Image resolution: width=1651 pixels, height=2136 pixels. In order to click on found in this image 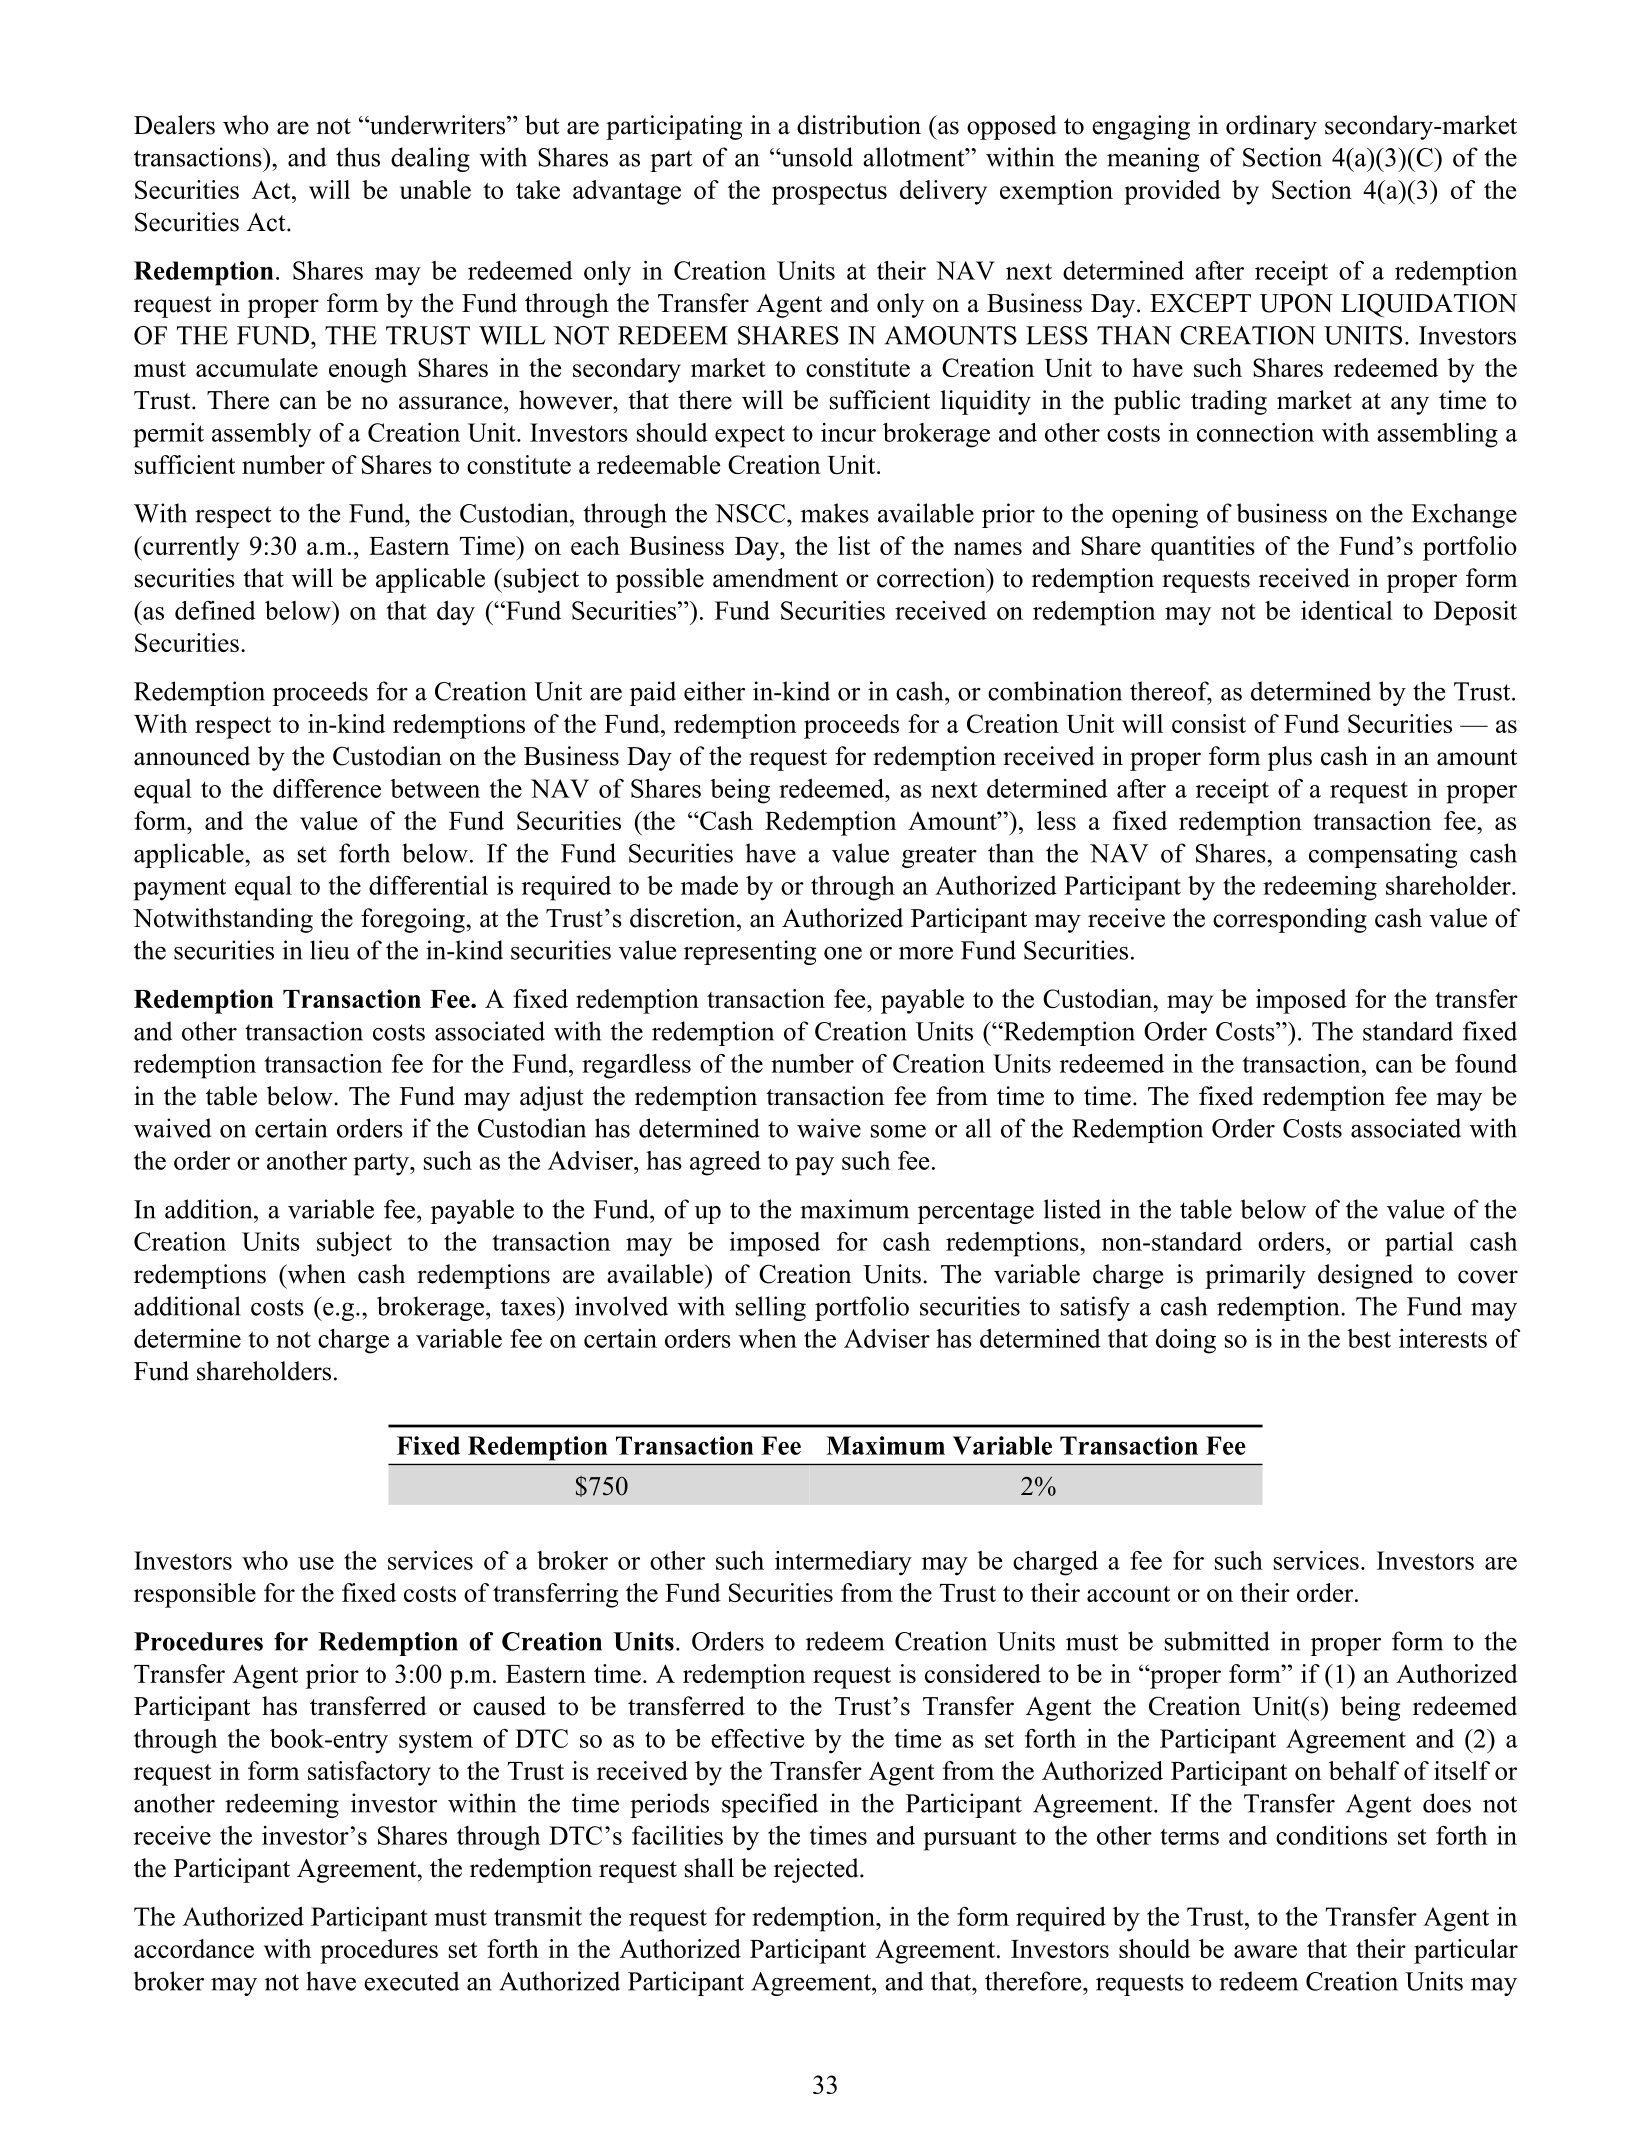, I will do `click(1486, 1063)`.
